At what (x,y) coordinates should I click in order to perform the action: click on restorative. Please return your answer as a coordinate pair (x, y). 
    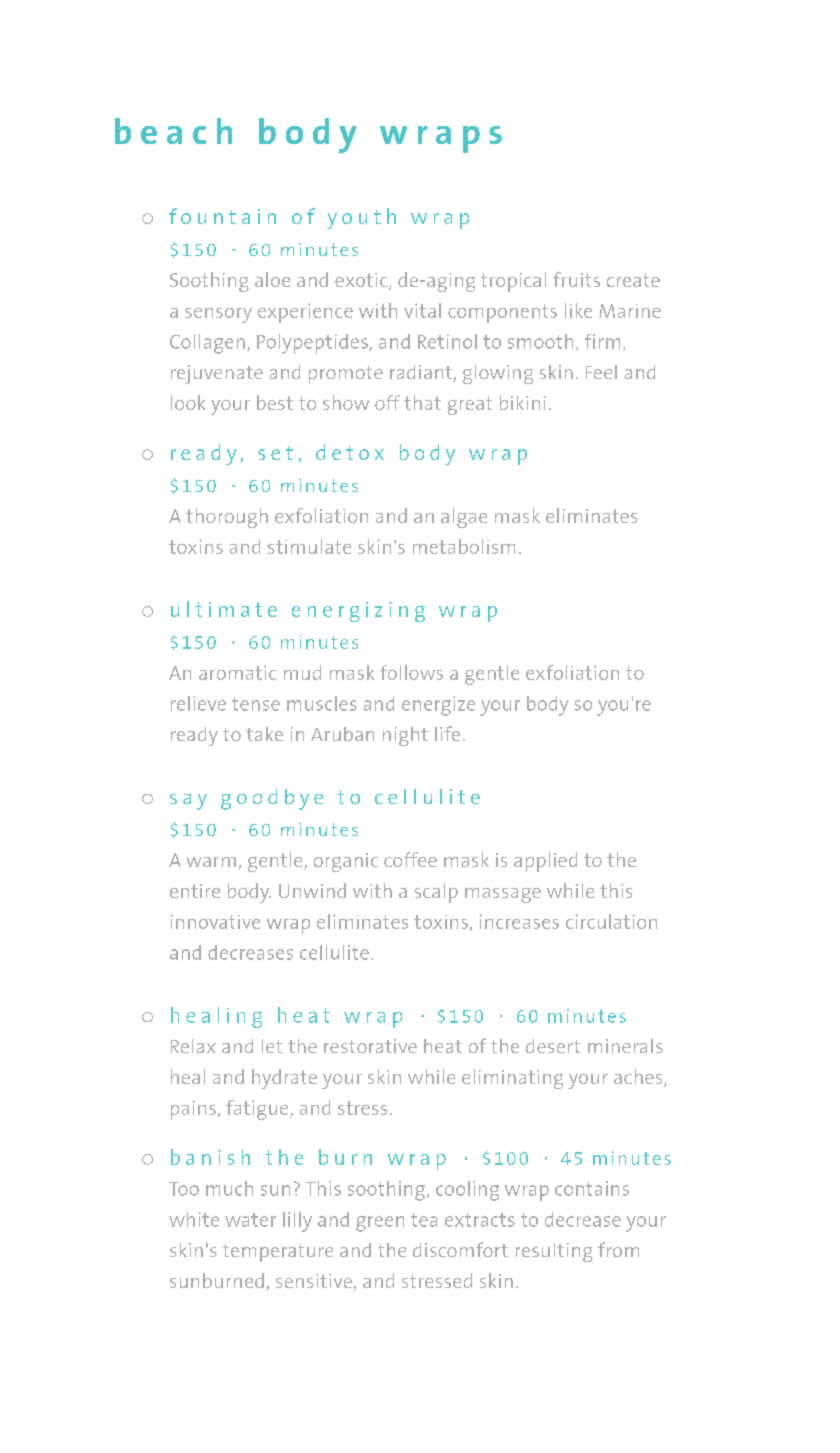
    Looking at the image, I should click on (370, 1046).
